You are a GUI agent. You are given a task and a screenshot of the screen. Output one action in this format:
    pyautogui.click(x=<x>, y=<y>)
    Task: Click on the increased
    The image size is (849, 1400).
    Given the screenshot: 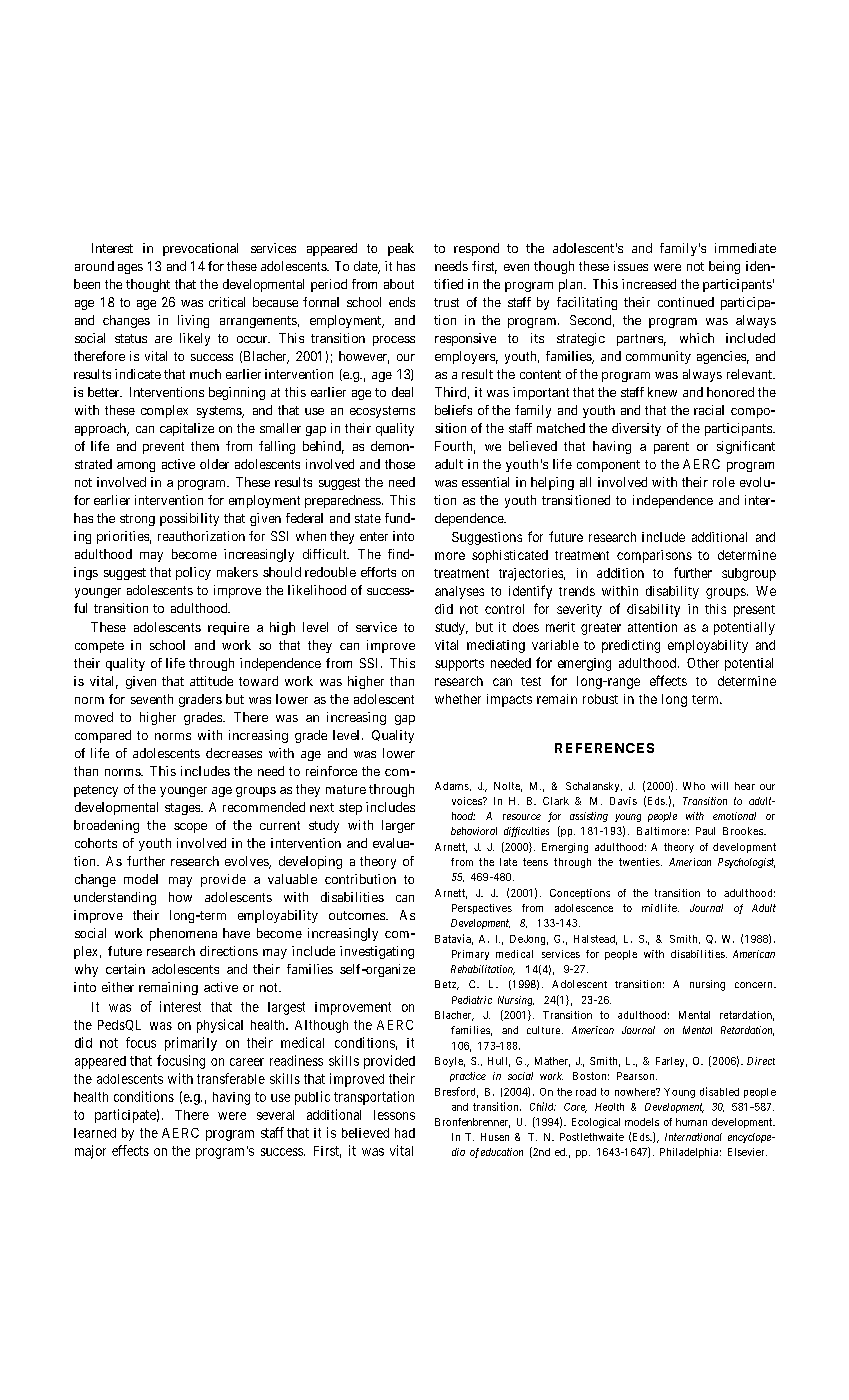 What is the action you would take?
    pyautogui.click(x=649, y=284)
